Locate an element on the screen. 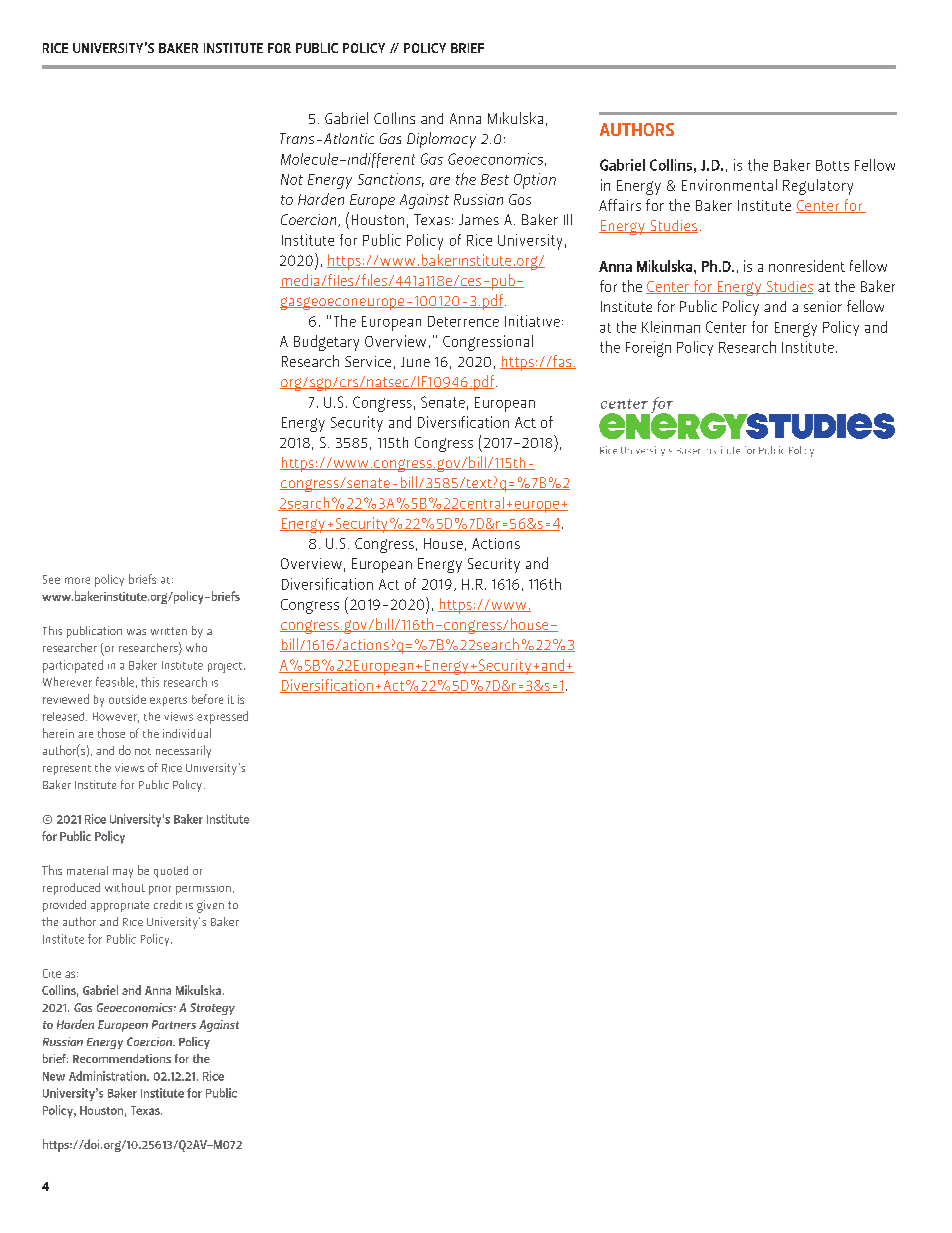 This screenshot has height=1233, width=952. permission is located at coordinates (203, 890).
